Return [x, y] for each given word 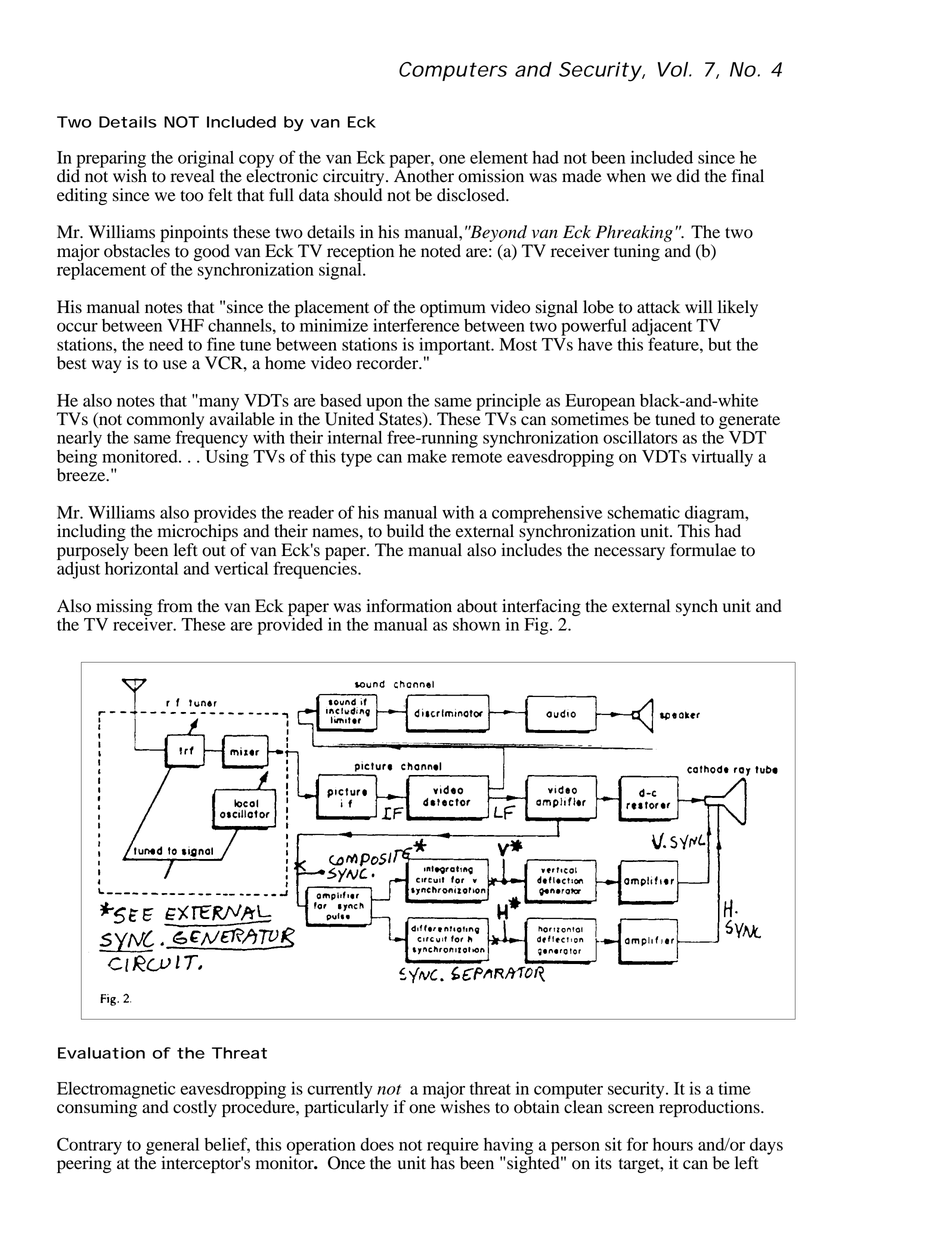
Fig [537, 626]
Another [422, 175]
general [172, 1147]
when [626, 176]
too [191, 196]
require [453, 1147]
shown [476, 624]
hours [673, 1144]
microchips [198, 533]
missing [124, 607]
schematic [643, 512]
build [405, 531]
